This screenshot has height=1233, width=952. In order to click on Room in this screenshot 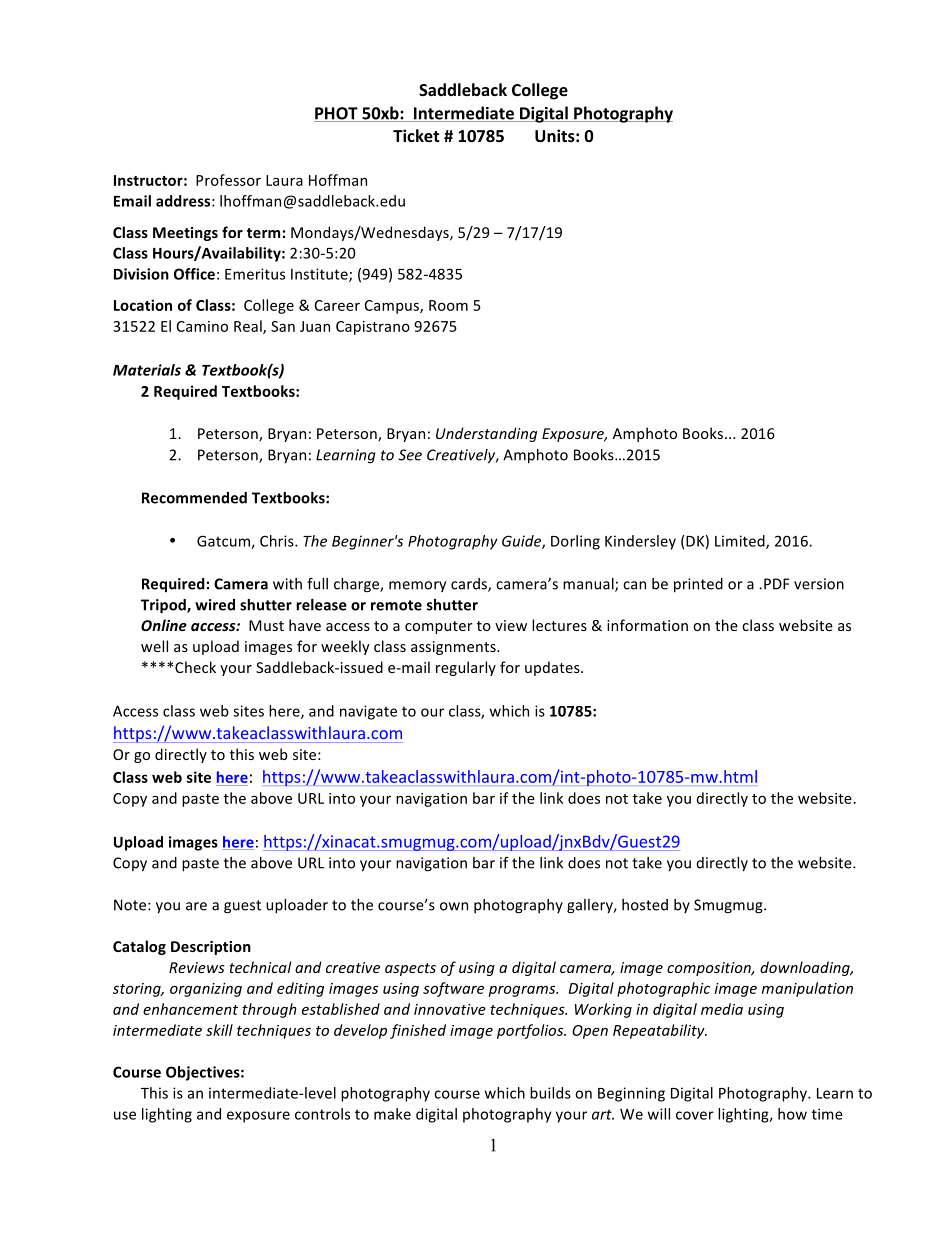, I will do `click(448, 305)`.
